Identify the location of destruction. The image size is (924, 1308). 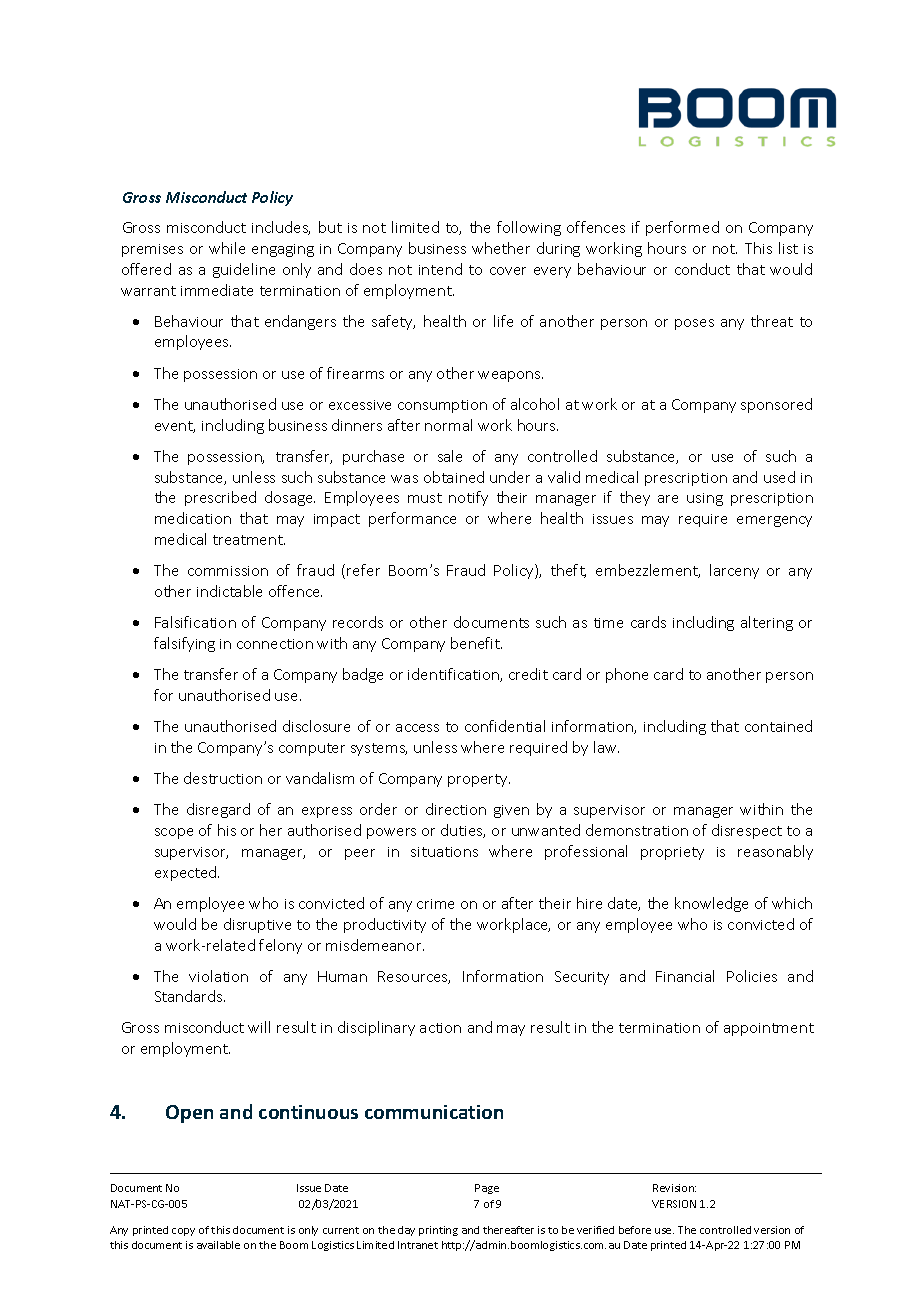
(223, 778).
